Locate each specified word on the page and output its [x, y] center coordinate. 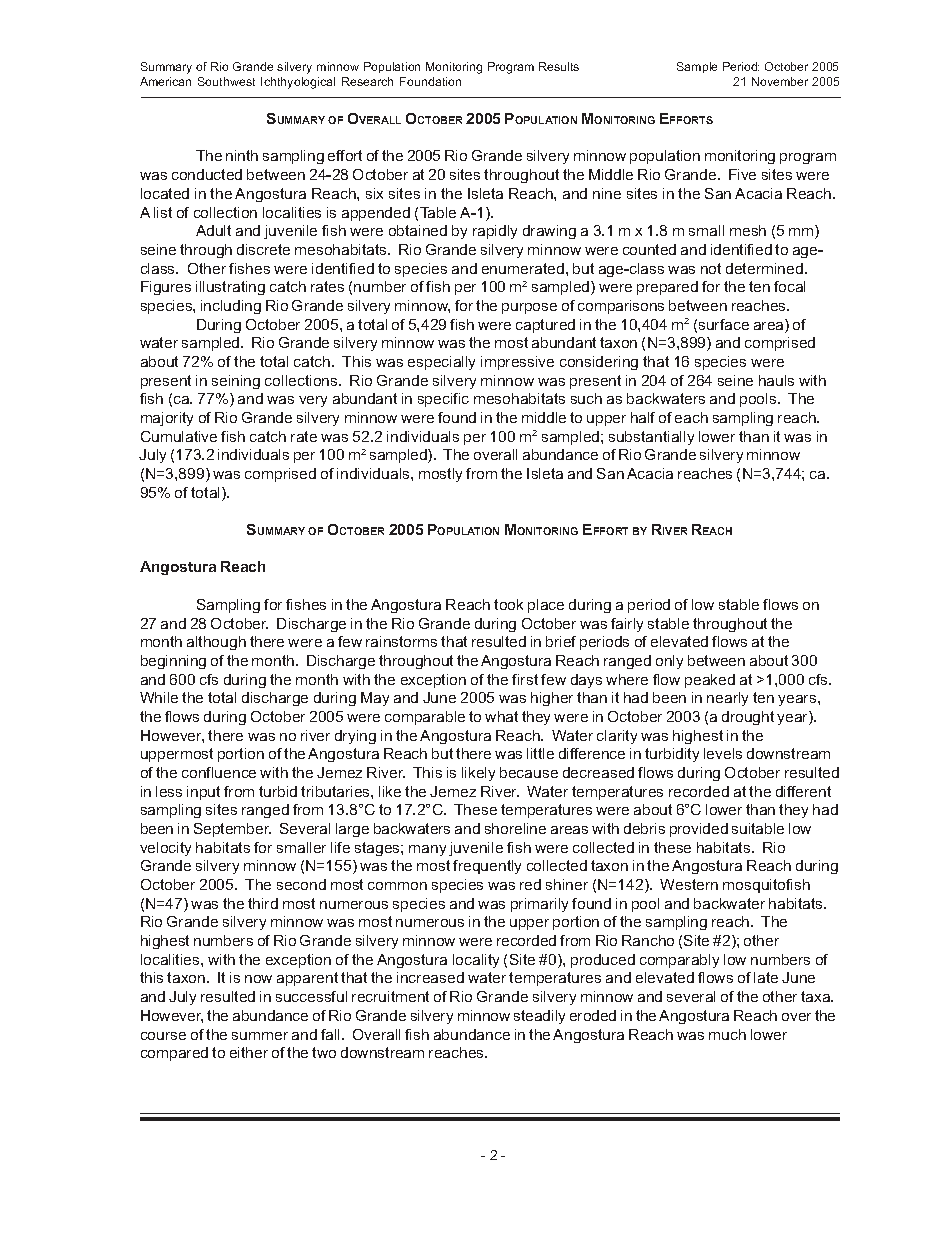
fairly [627, 625]
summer [260, 1036]
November [780, 81]
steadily [539, 1017]
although [216, 643]
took [508, 604]
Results [559, 66]
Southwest [226, 81]
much [727, 1034]
